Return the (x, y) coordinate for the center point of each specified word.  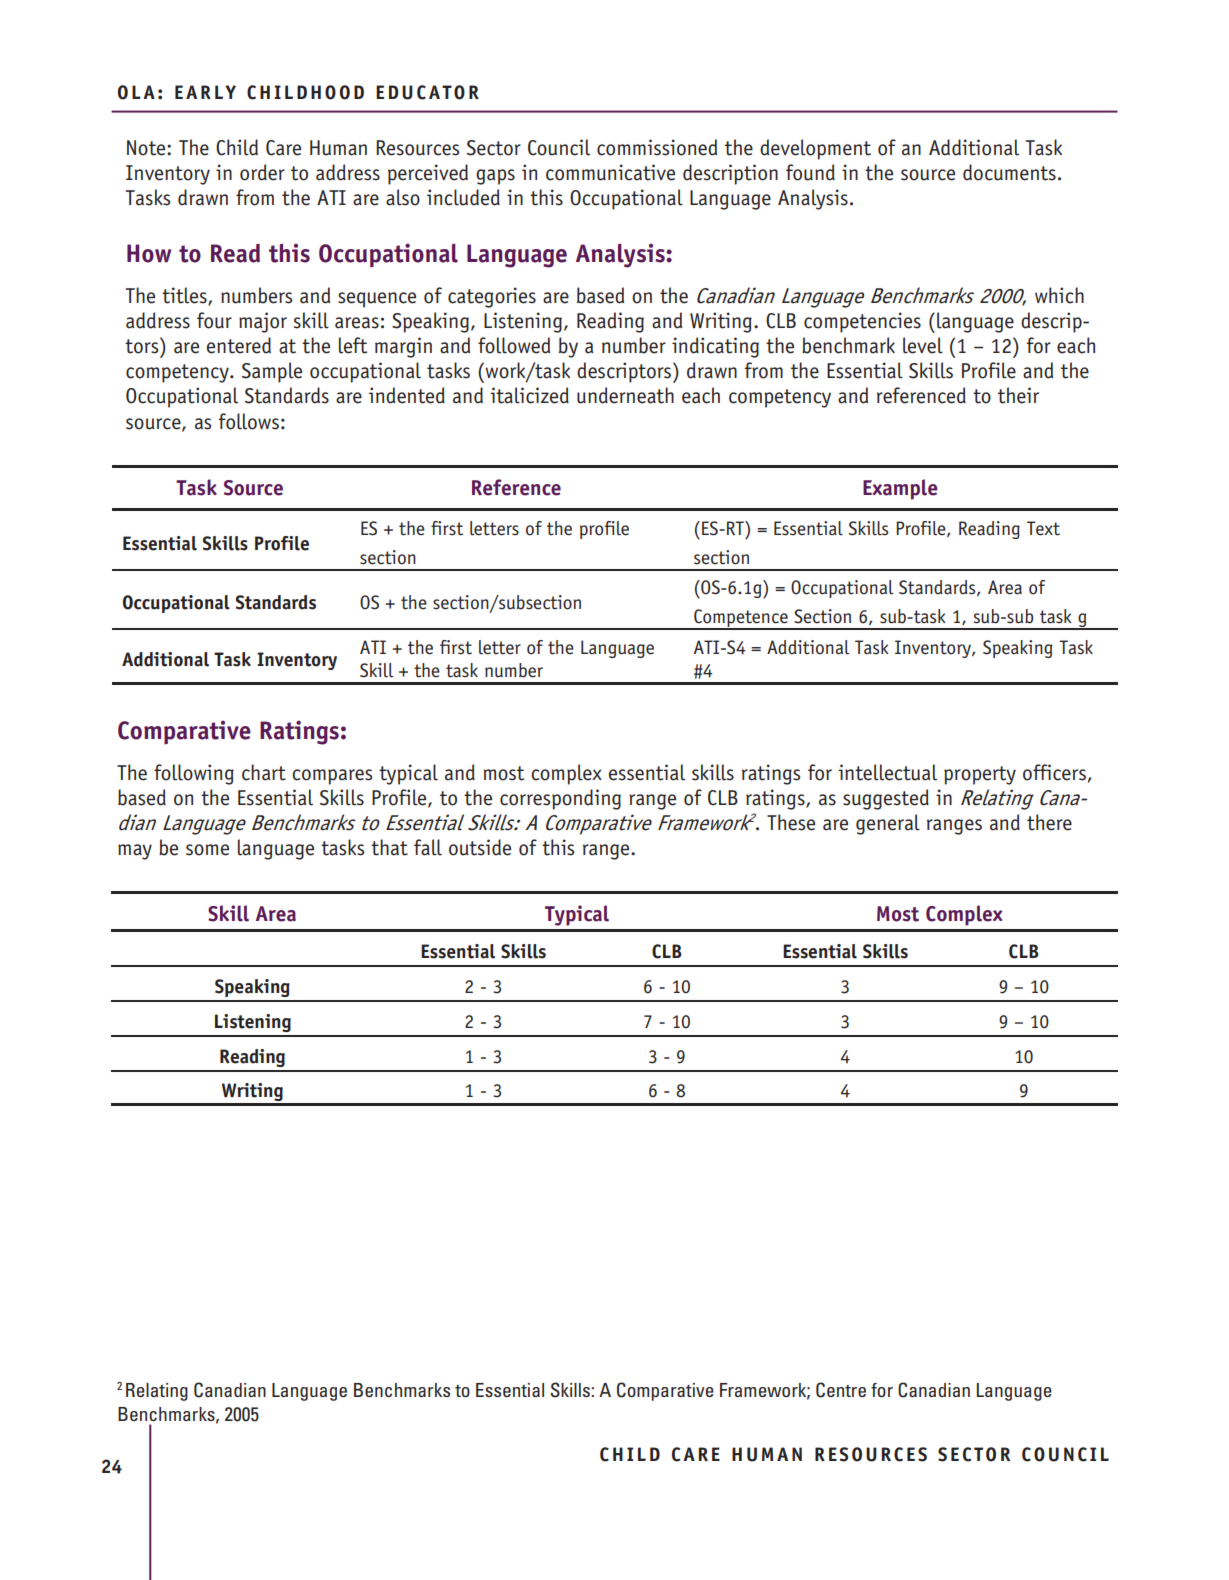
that (389, 847)
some (207, 850)
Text (1043, 528)
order (262, 172)
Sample (272, 372)
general (888, 824)
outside (480, 847)
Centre (841, 1390)
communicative (610, 172)
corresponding (560, 799)
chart (264, 772)
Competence (741, 619)
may (135, 852)
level (923, 345)
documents (1009, 172)
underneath (625, 395)
